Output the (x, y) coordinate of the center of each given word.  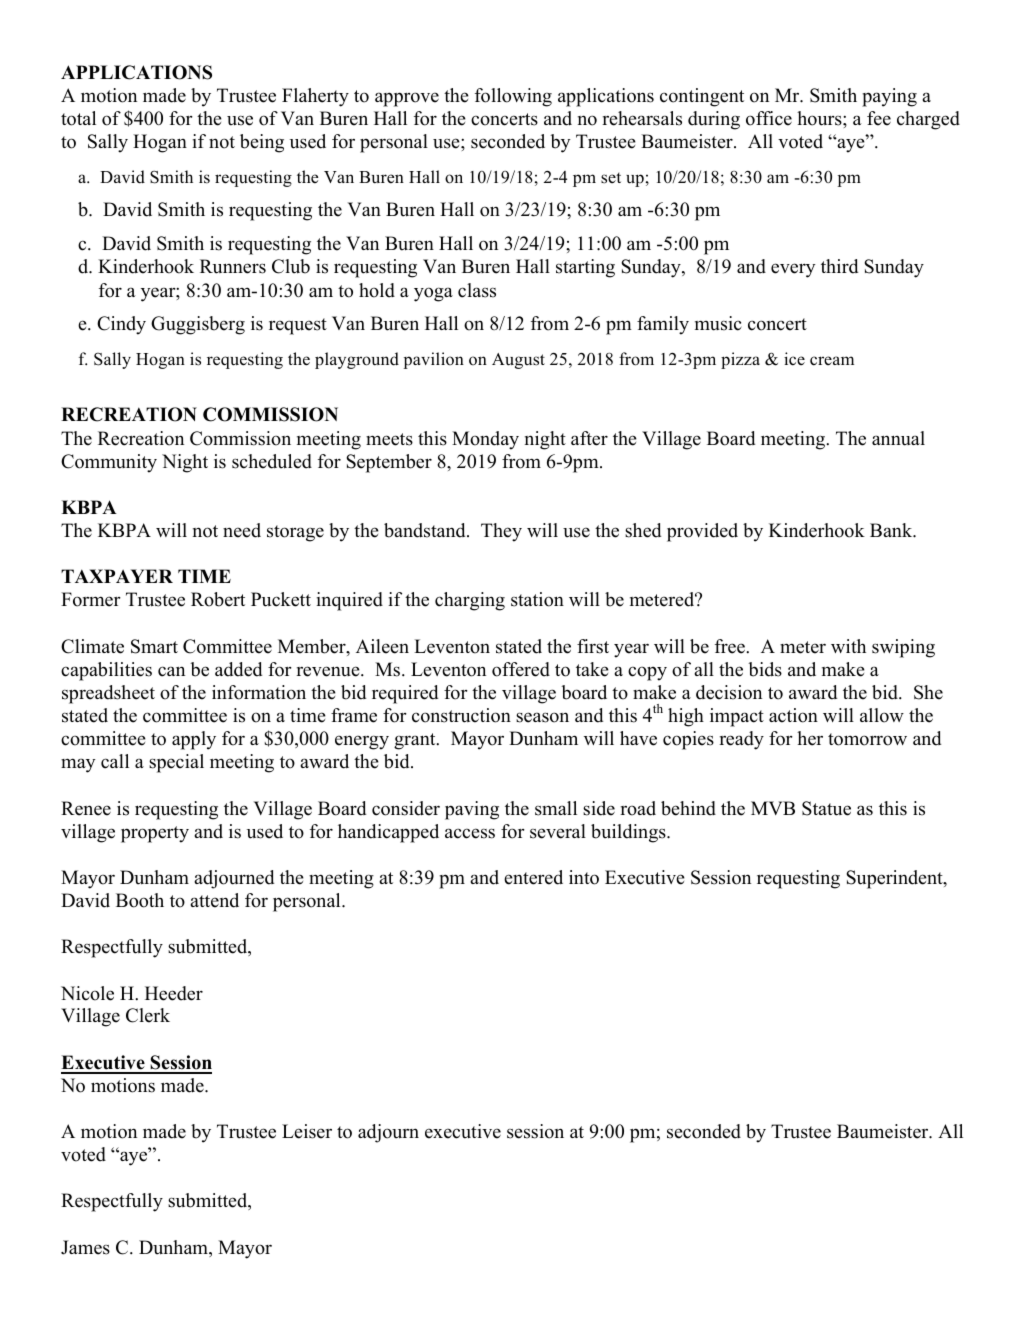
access (470, 833)
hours (820, 118)
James (85, 1247)
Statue (826, 808)
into (584, 877)
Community (109, 463)
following (513, 97)
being (262, 143)
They (501, 532)
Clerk (148, 1015)
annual (898, 438)
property (155, 834)
